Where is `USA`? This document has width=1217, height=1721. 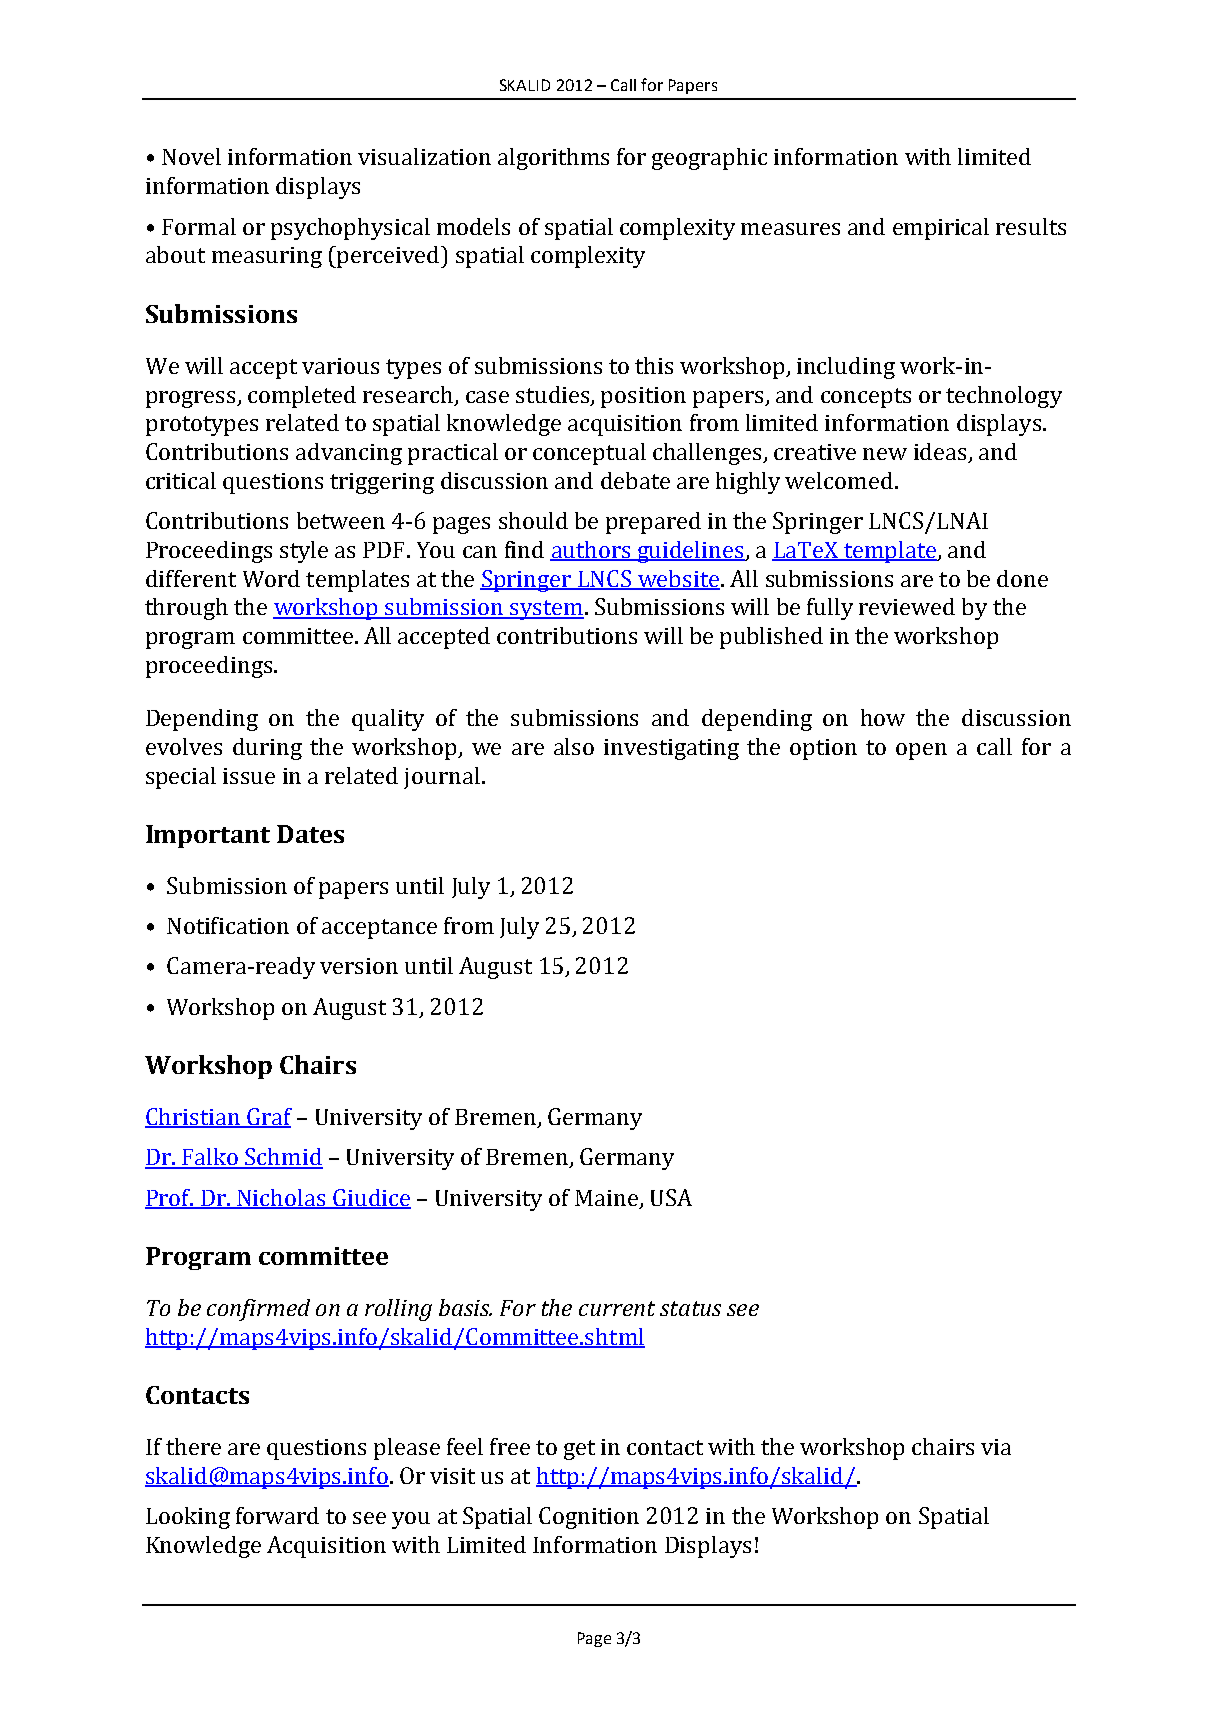 USA is located at coordinates (671, 1197).
